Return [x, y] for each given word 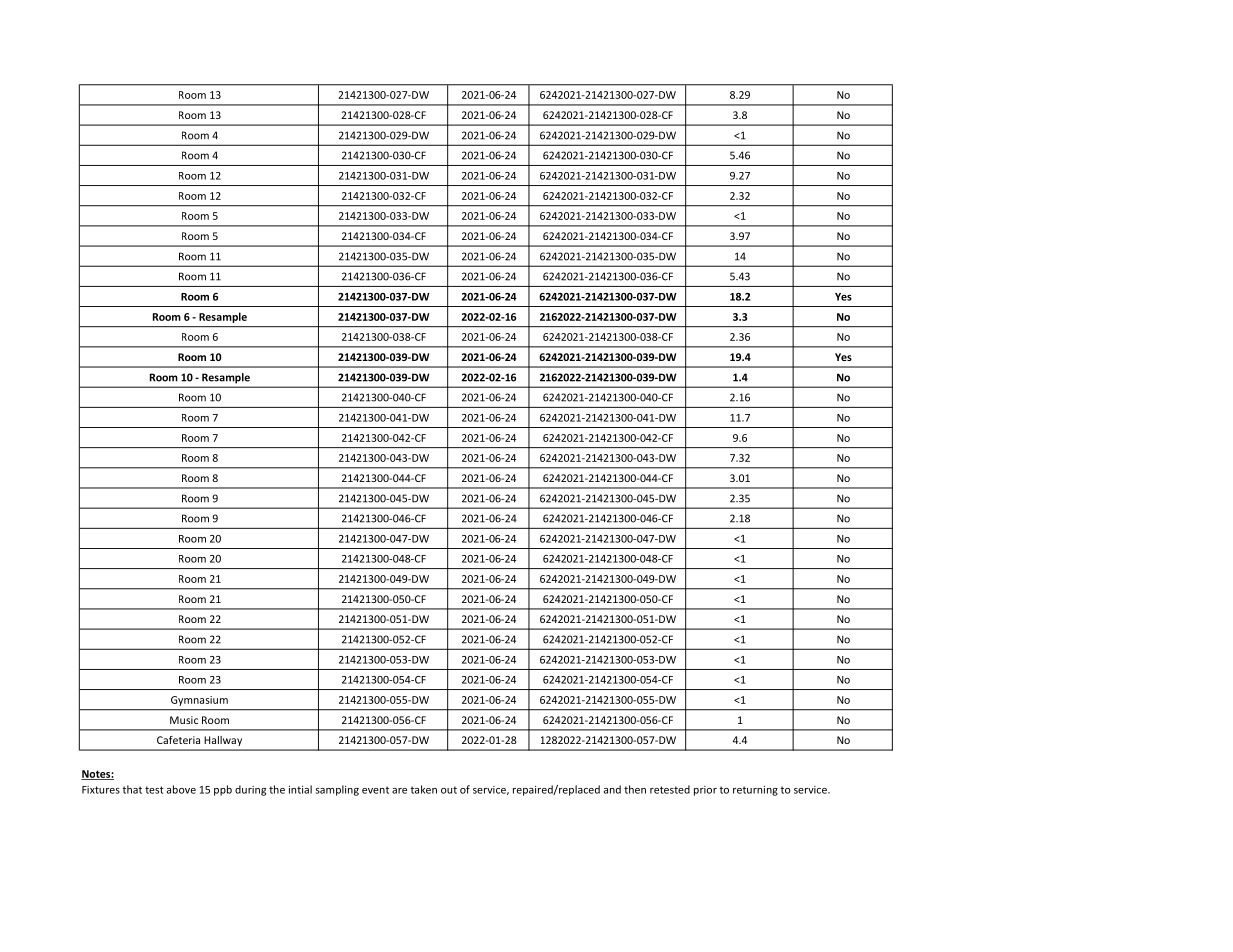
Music [184, 720]
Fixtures [101, 790]
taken [423, 789]
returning [755, 791]
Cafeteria [178, 740]
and [612, 789]
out [449, 790]
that [132, 789]
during [250, 790]
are [399, 791]
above [181, 789]
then [635, 789]
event [375, 790]
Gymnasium [199, 701]
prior [705, 791]
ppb [223, 790]
